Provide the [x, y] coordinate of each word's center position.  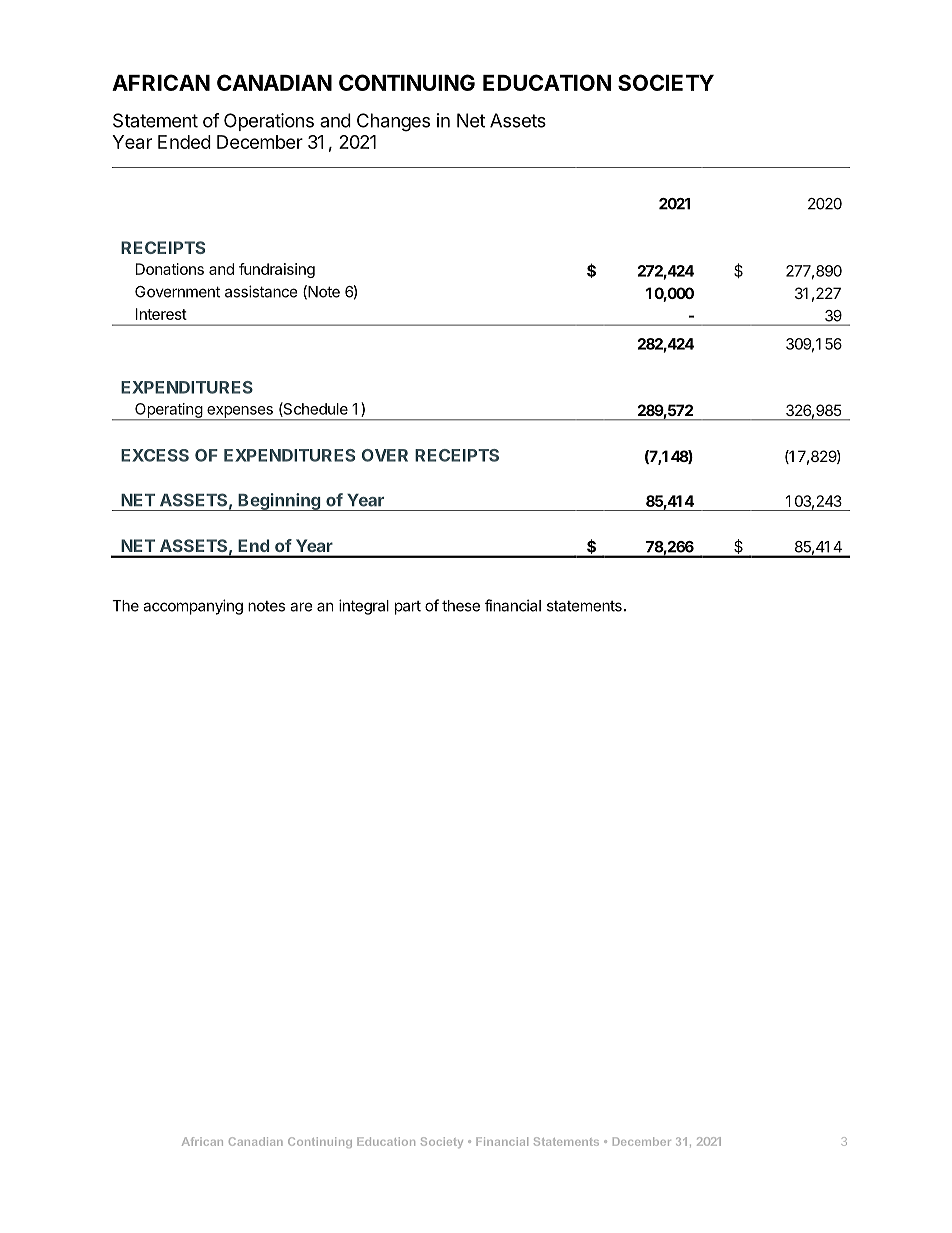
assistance [261, 291]
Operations [269, 122]
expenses [240, 413]
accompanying [193, 607]
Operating [168, 411]
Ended [184, 142]
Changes [393, 122]
